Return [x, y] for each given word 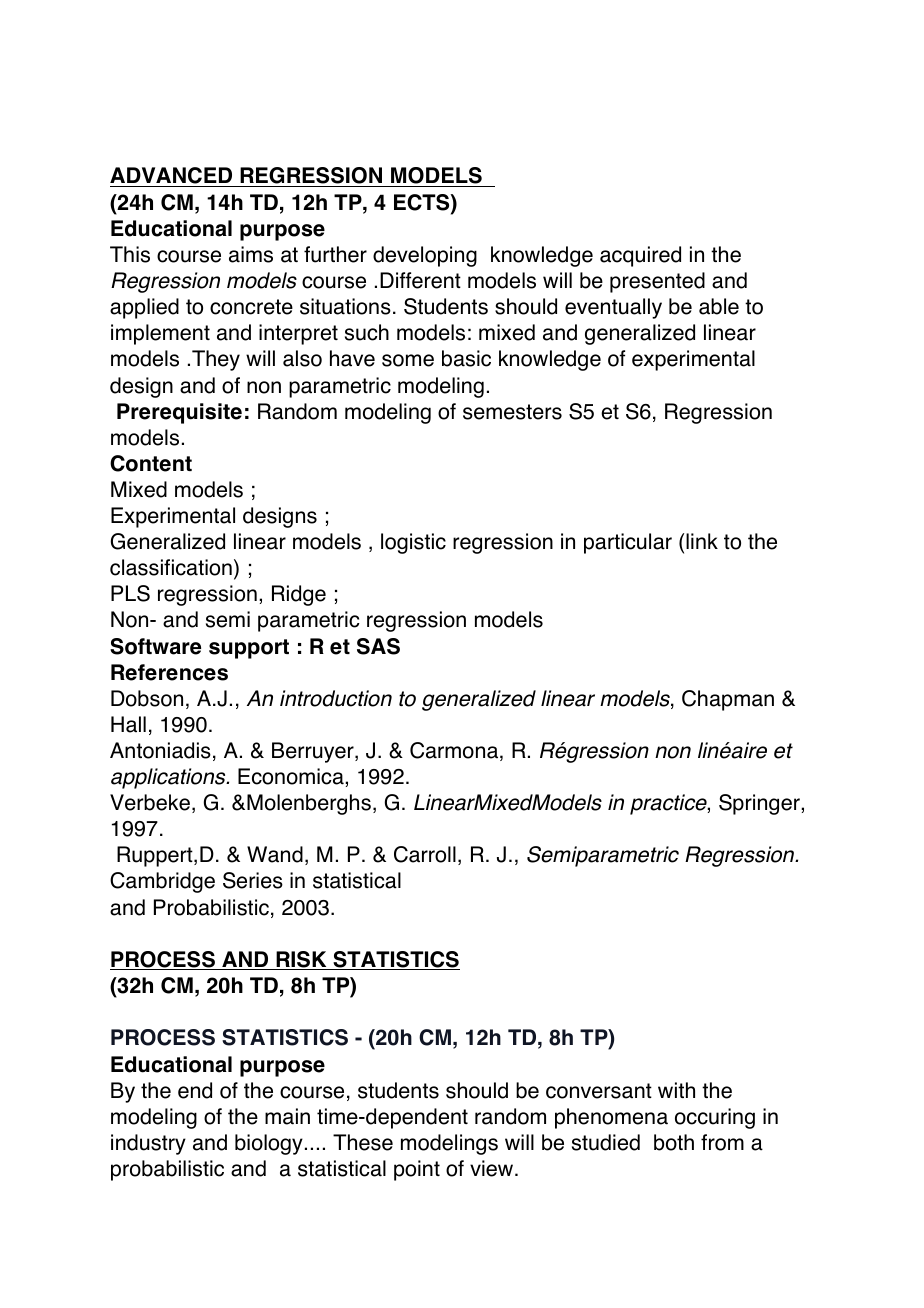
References [169, 672]
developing [425, 256]
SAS [378, 646]
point [417, 1170]
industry [148, 1144]
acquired [640, 256]
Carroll [425, 854]
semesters [512, 412]
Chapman [728, 700]
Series [253, 880]
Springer [760, 804]
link [702, 541]
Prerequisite [179, 413]
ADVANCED [172, 177]
